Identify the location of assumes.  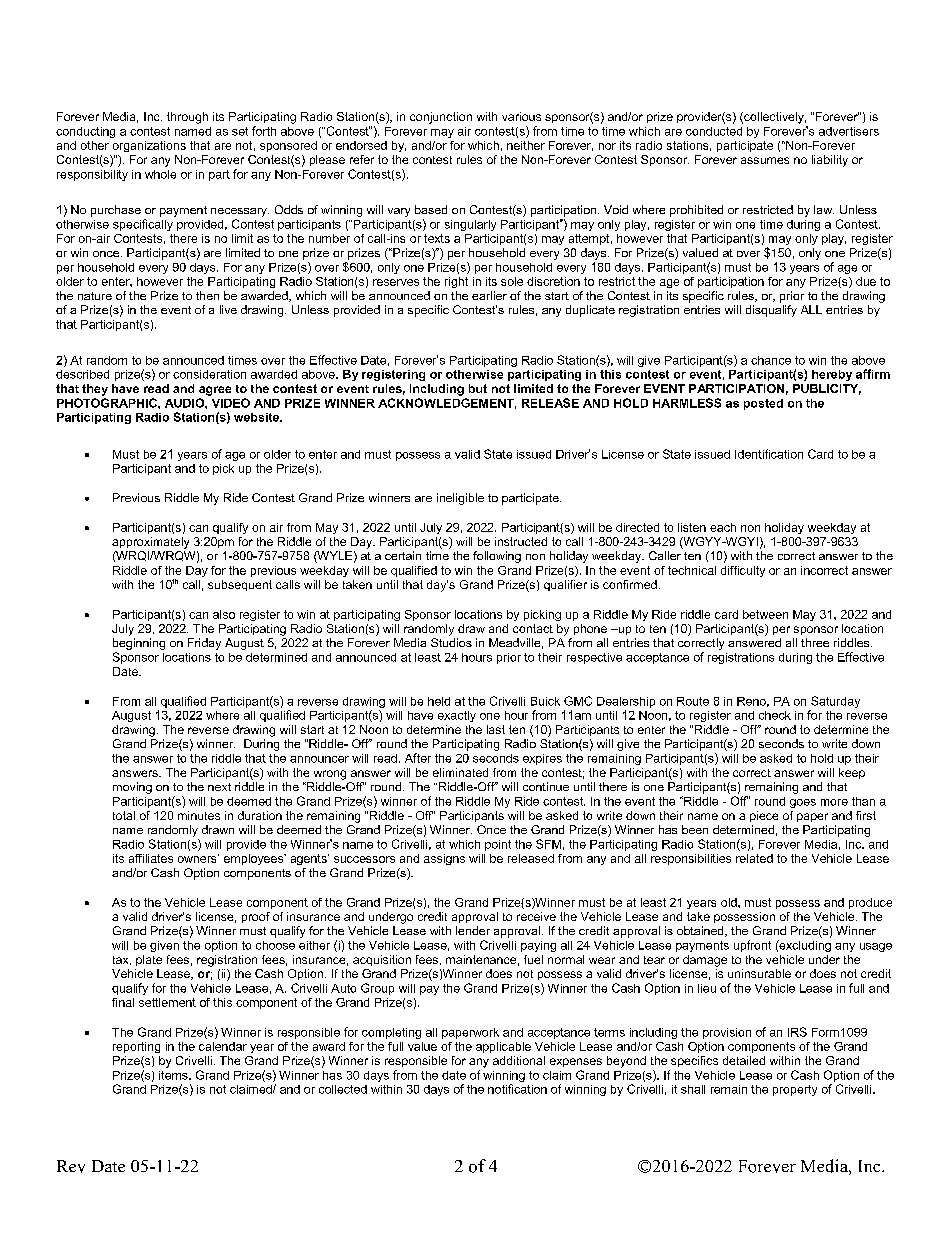
(765, 160).
